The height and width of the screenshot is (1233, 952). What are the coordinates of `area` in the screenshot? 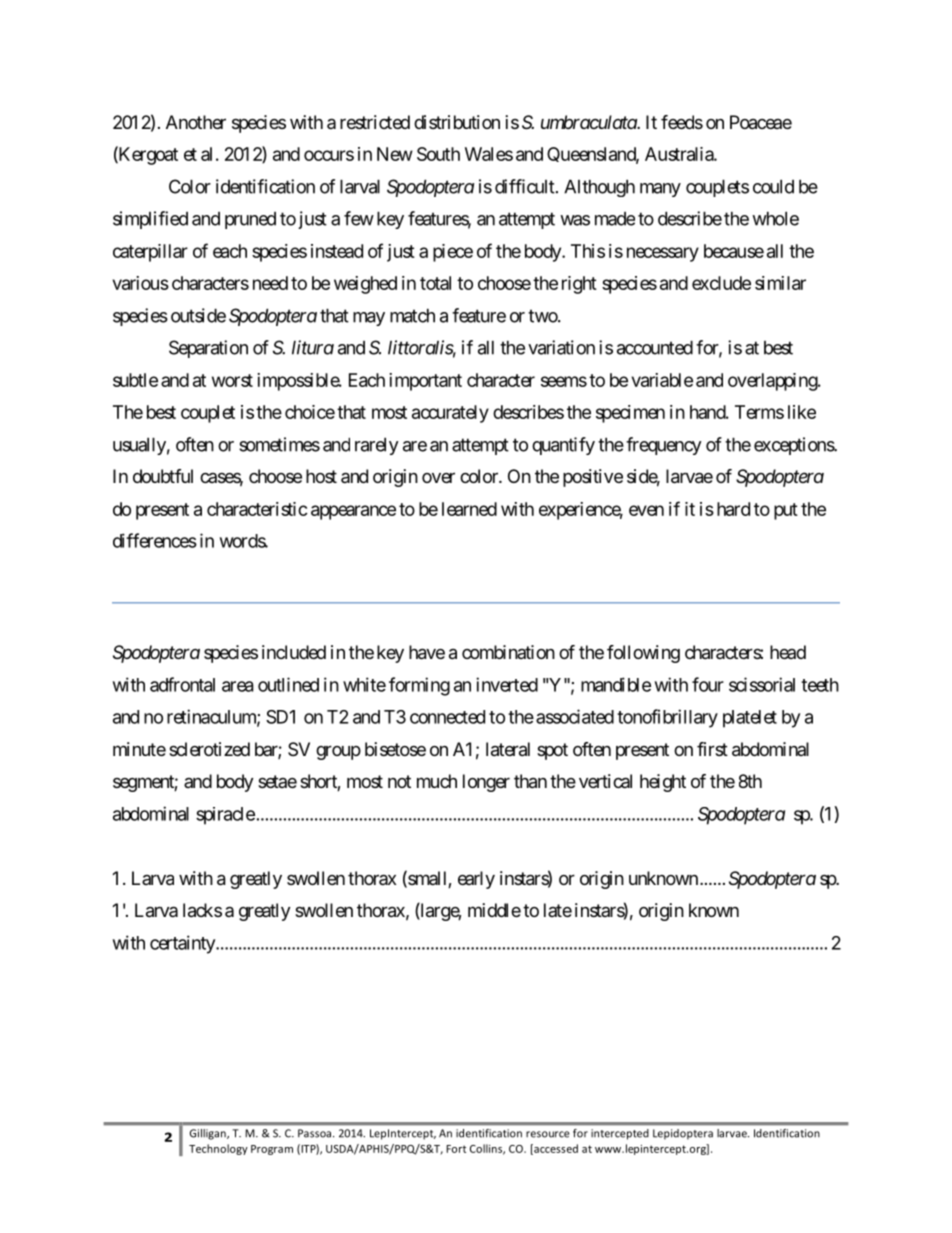 It's located at (238, 686).
